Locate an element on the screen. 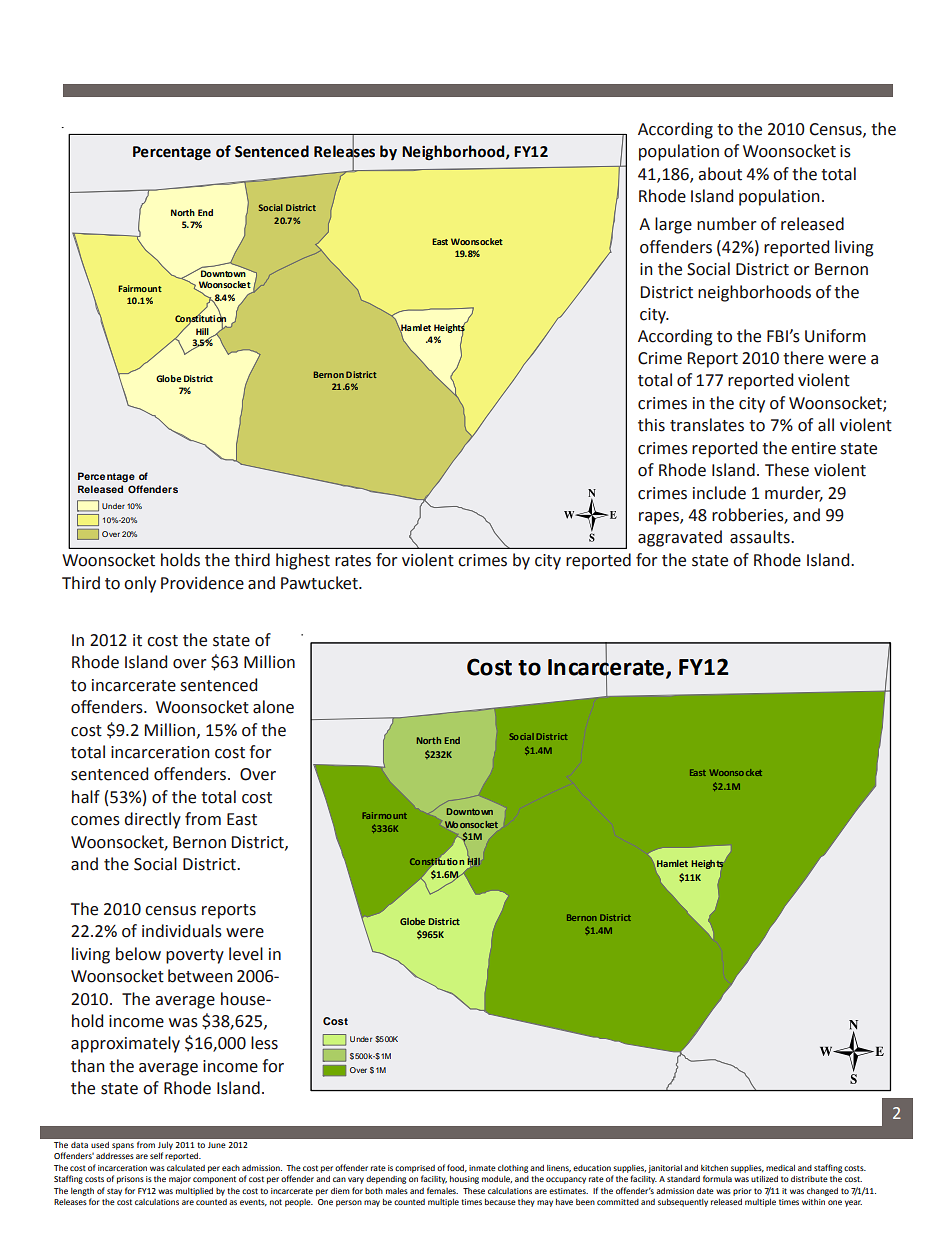 The height and width of the screenshot is (1233, 952). assaults is located at coordinates (761, 537).
